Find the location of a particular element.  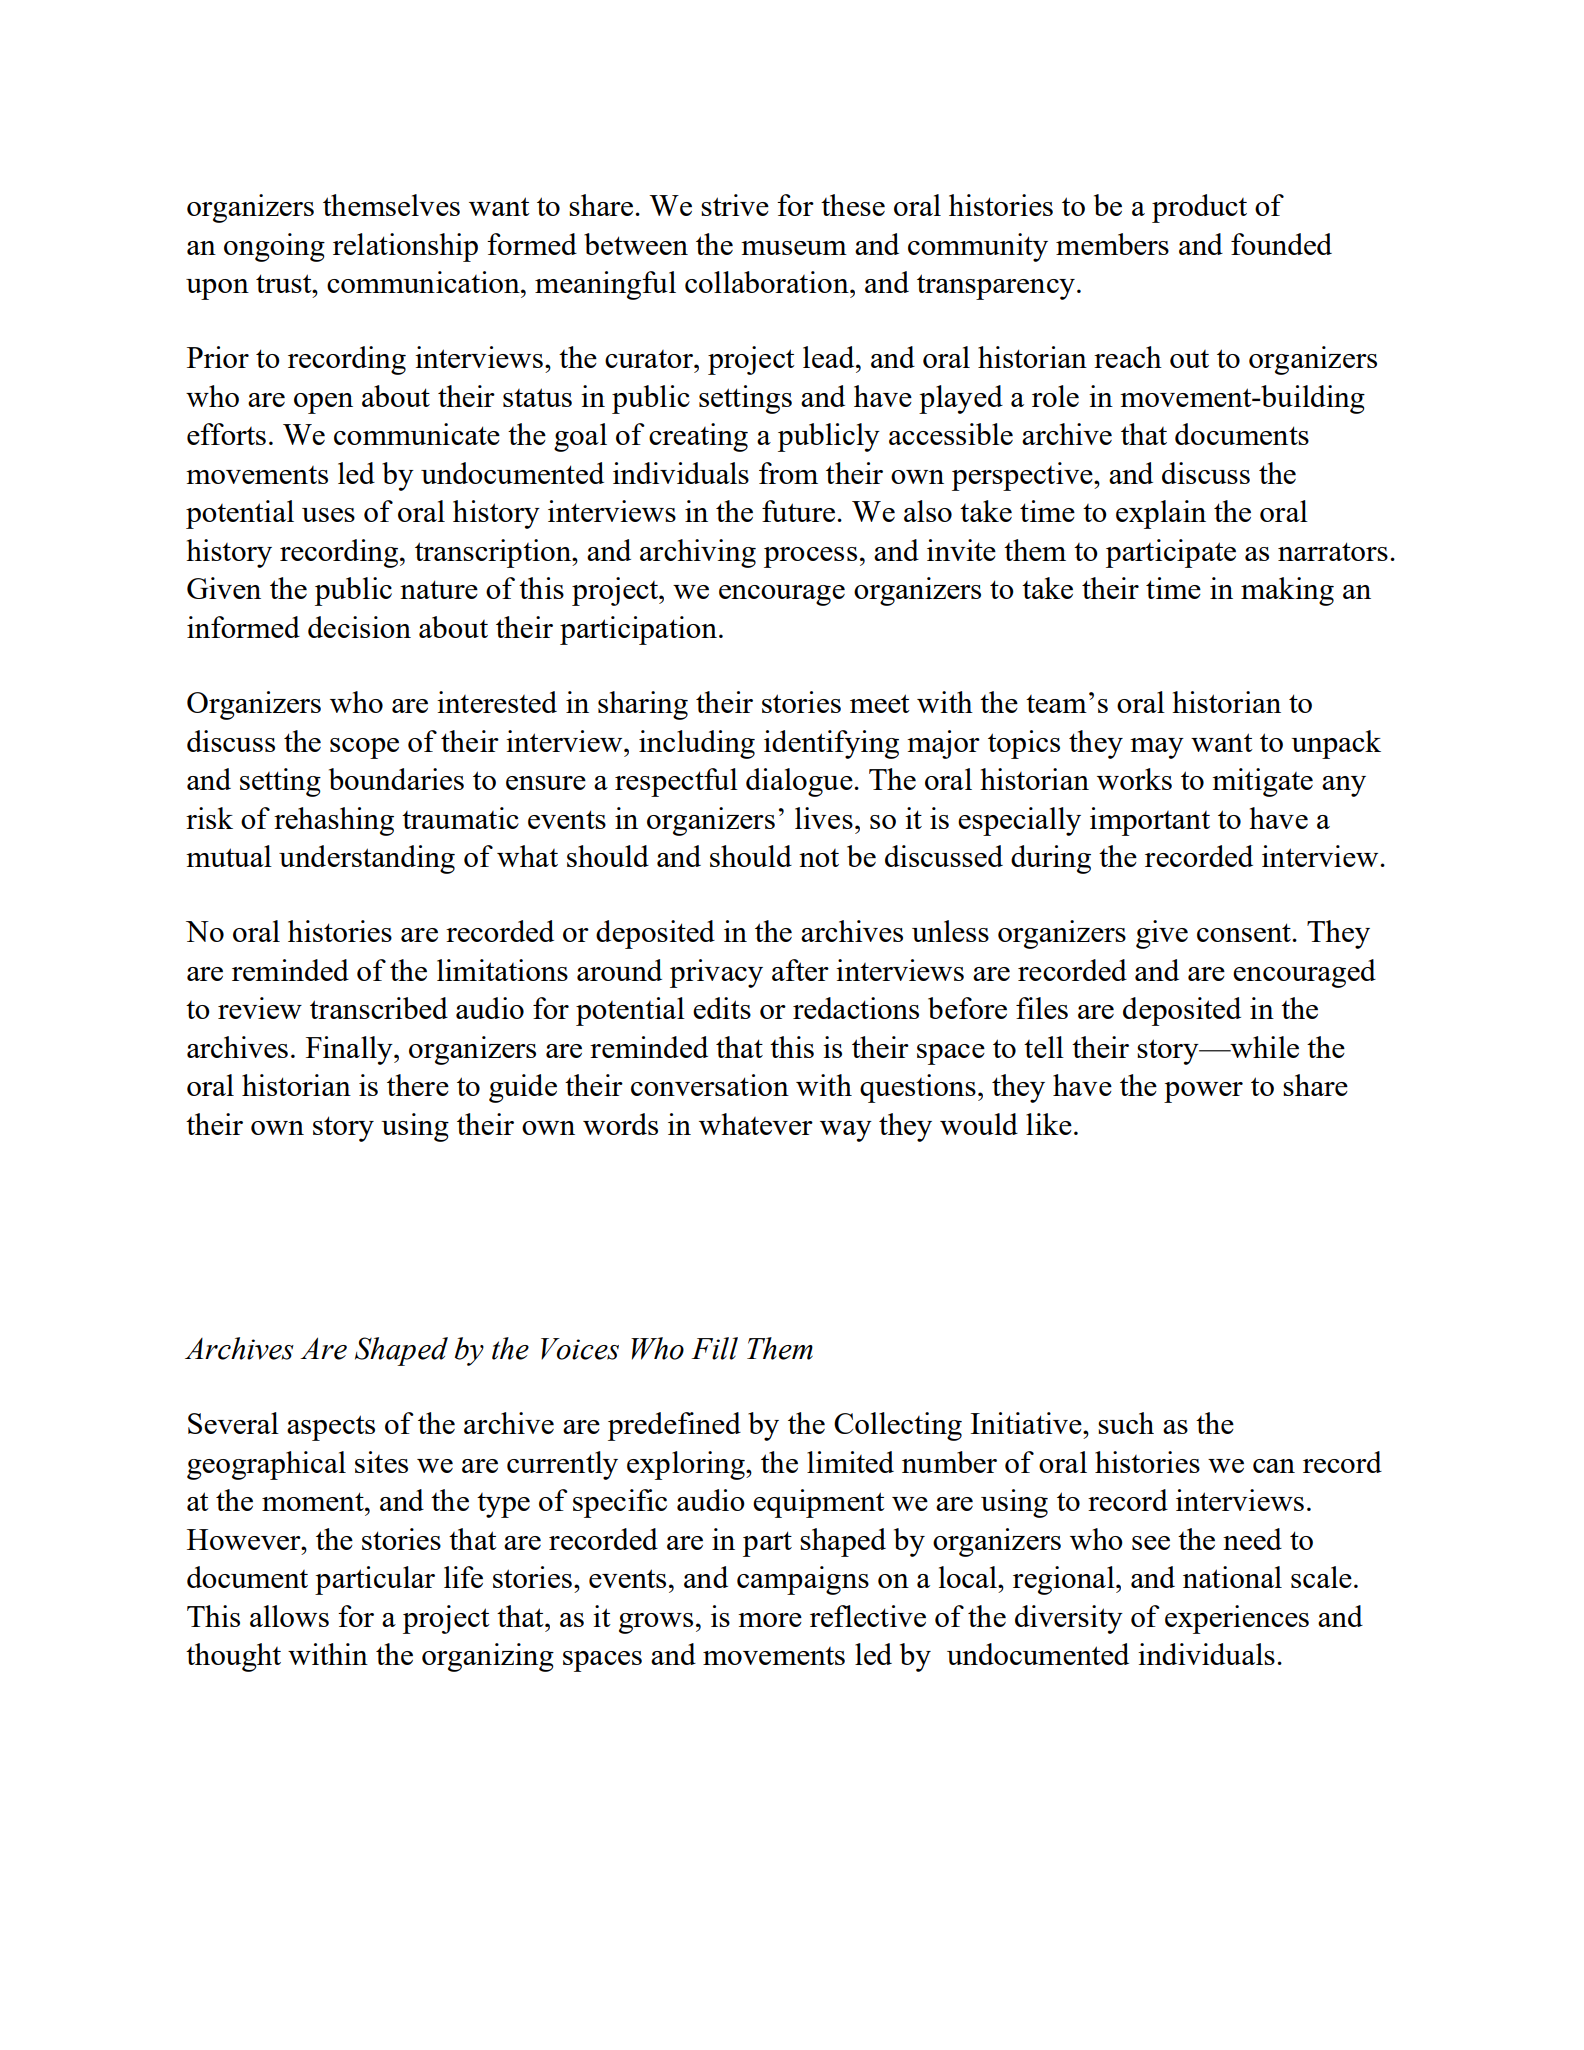

more is located at coordinates (770, 1620).
